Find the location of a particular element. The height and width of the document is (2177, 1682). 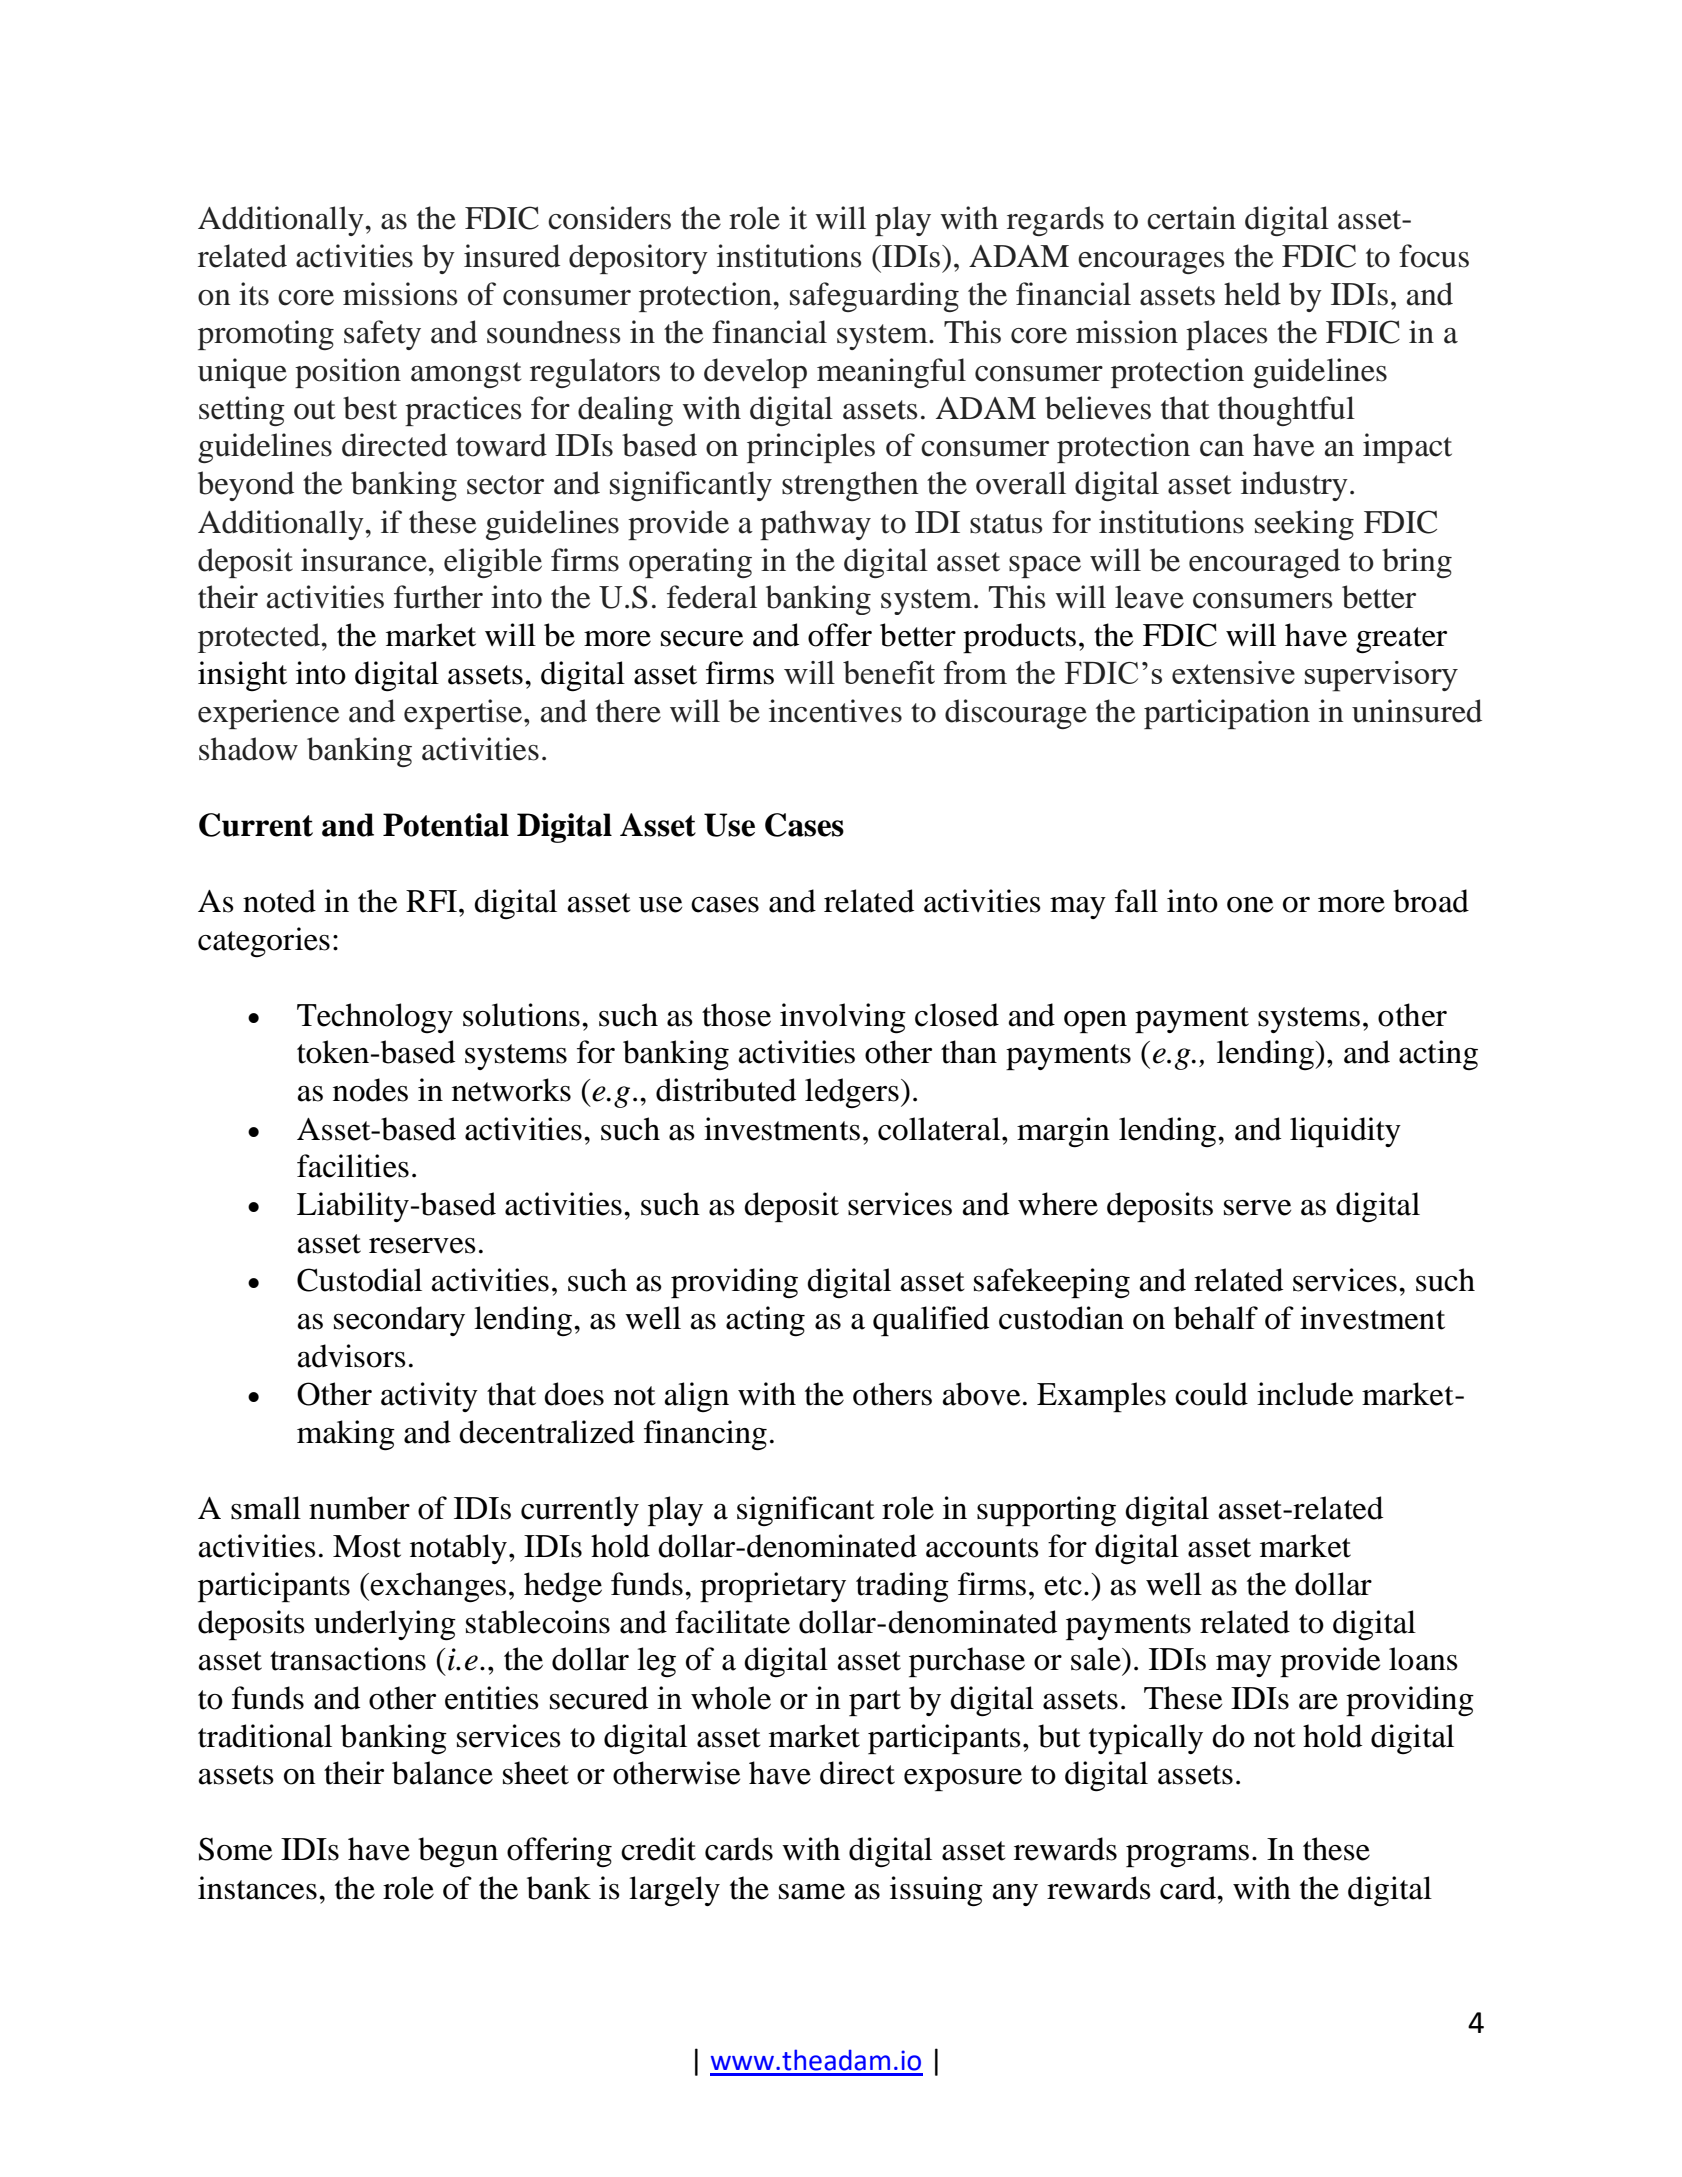

begun is located at coordinates (458, 1852).
